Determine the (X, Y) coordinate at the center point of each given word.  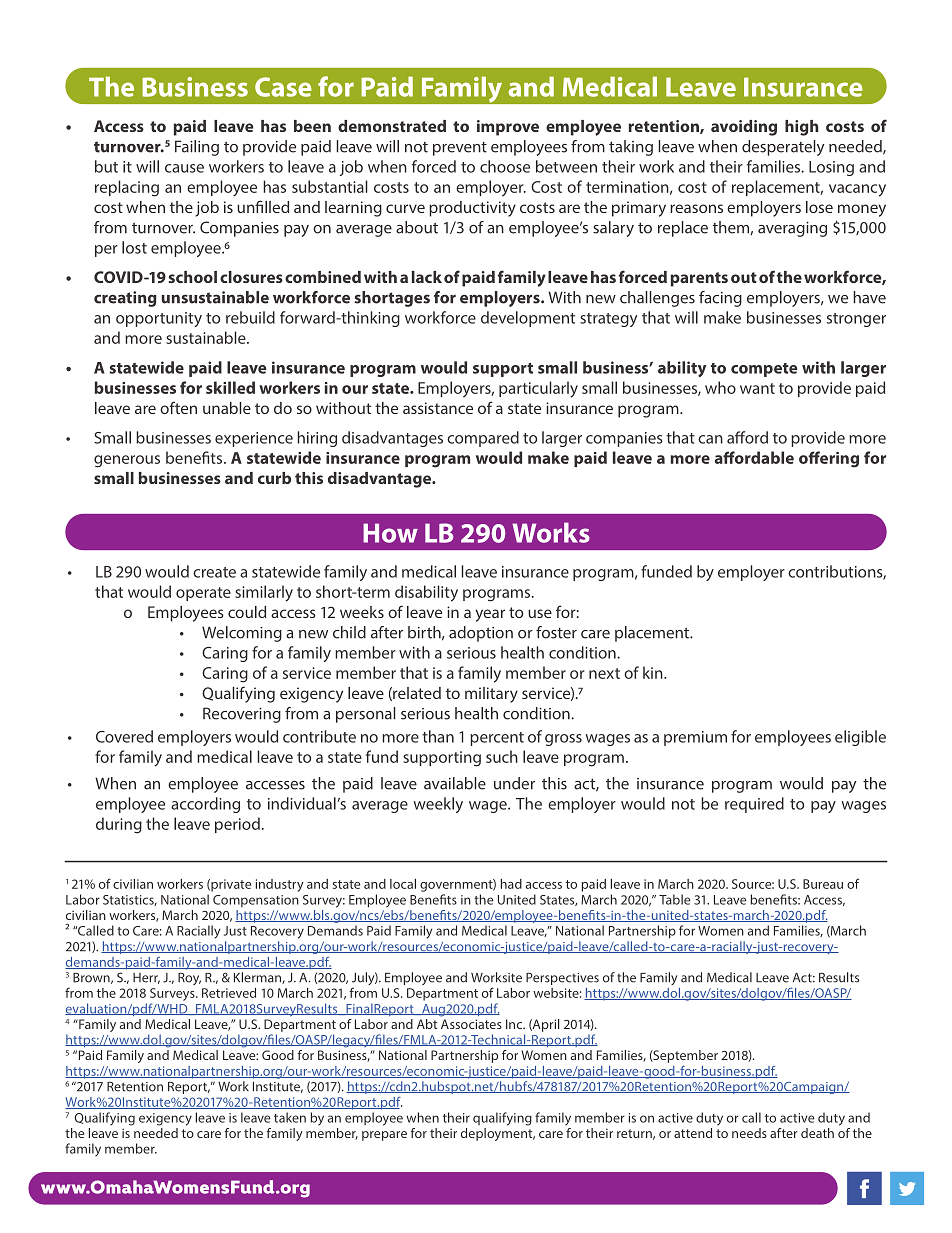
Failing (197, 148)
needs (749, 1133)
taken (290, 1117)
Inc (515, 1024)
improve (508, 128)
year (490, 615)
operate (203, 594)
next (604, 673)
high (801, 128)
